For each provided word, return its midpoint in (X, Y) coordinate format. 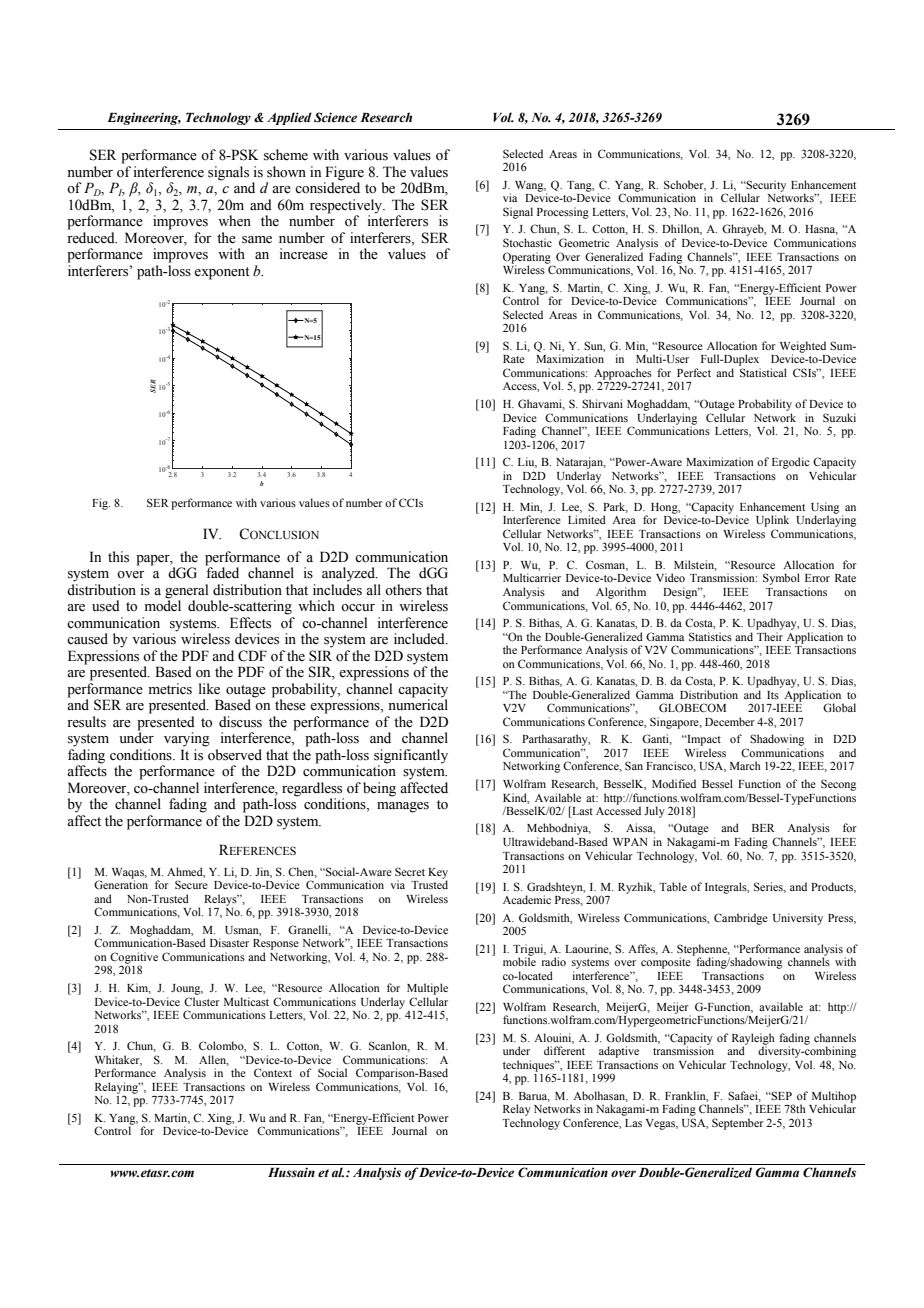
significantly (411, 757)
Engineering (144, 118)
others (403, 590)
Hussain (291, 1172)
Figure (344, 174)
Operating (528, 259)
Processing (563, 213)
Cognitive (133, 959)
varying (187, 739)
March (745, 765)
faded (222, 572)
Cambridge (741, 919)
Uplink (772, 521)
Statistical (763, 372)
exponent (222, 273)
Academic (527, 899)
